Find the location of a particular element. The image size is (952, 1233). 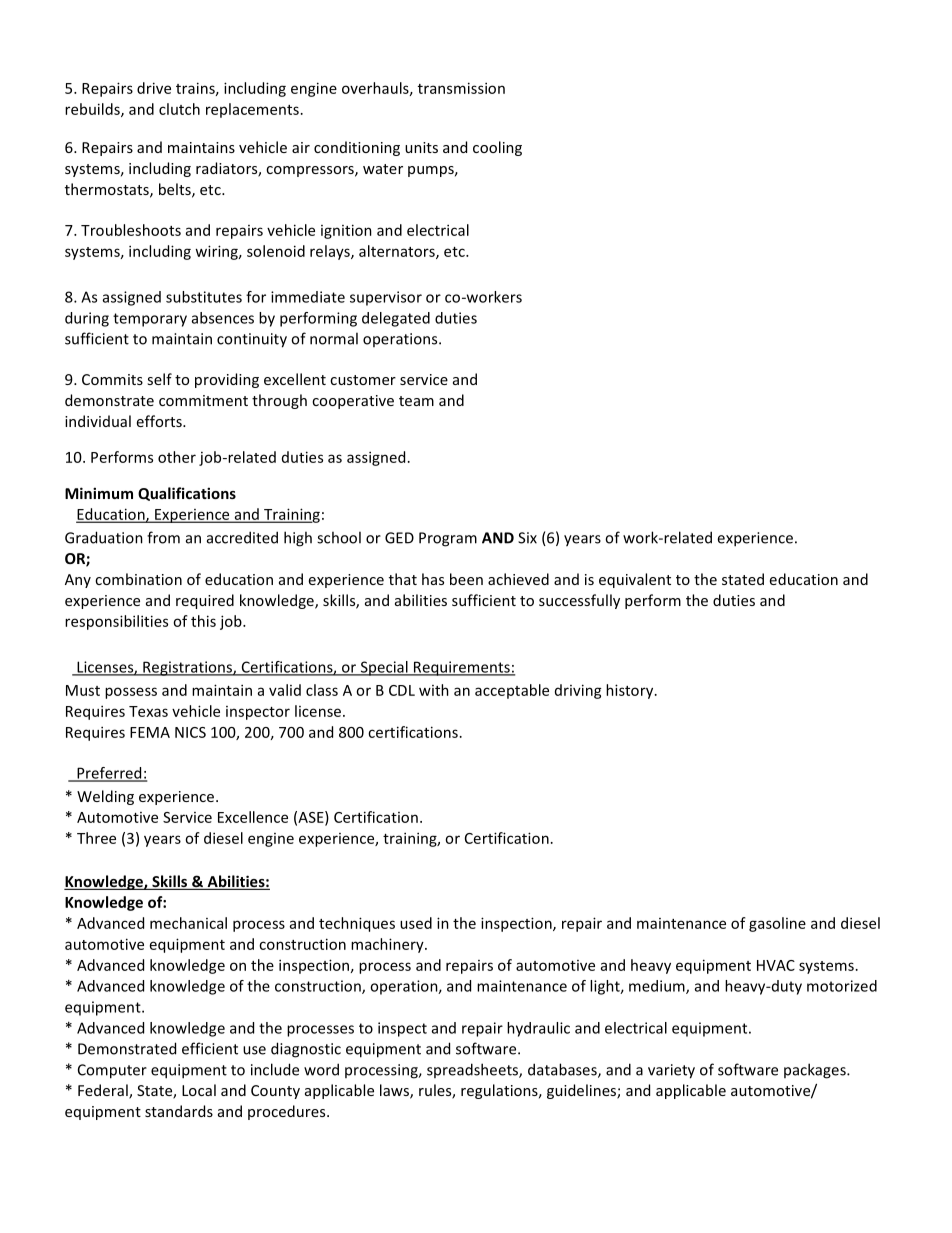

self is located at coordinates (159, 379).
